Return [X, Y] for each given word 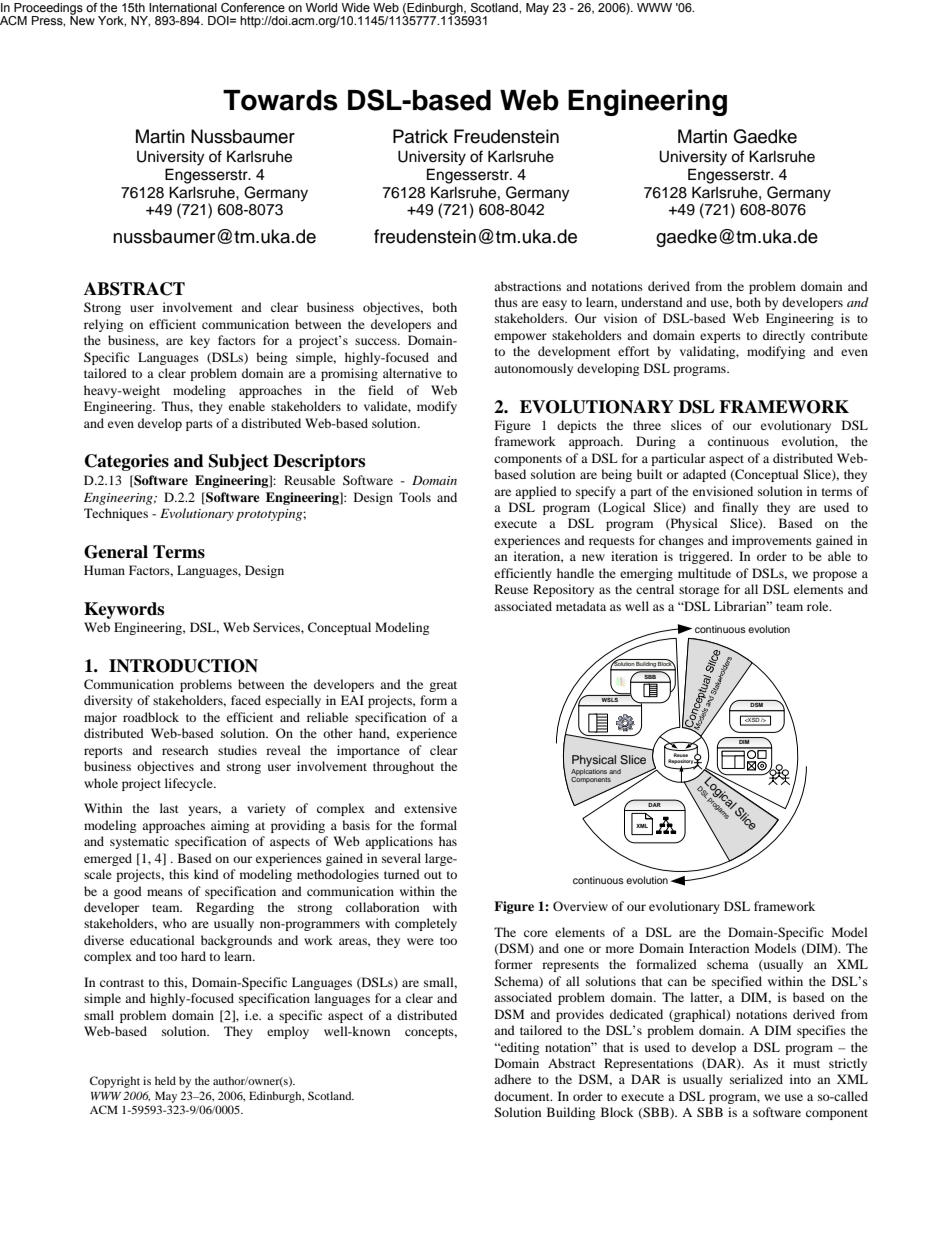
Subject [239, 462]
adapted [704, 475]
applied [536, 492]
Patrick [420, 136]
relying [103, 325]
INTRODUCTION [183, 666]
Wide [356, 7]
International [183, 7]
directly [784, 336]
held [165, 1080]
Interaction [719, 948]
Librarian [741, 606]
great [443, 686]
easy [554, 305]
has [448, 841]
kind [206, 874]
